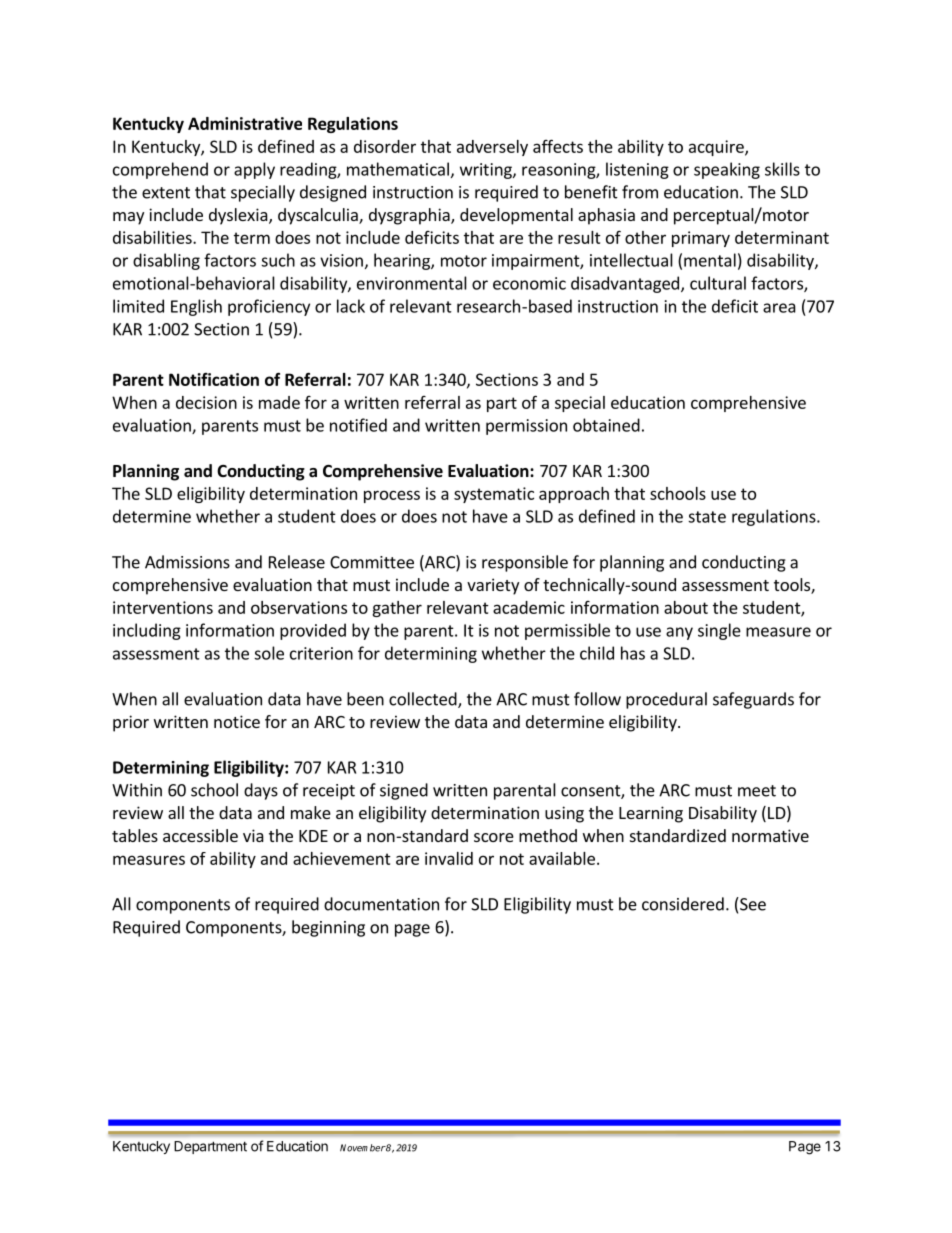 Image resolution: width=952 pixels, height=1233 pixels. What do you see at coordinates (163, 607) in the image?
I see `interventions` at bounding box center [163, 607].
